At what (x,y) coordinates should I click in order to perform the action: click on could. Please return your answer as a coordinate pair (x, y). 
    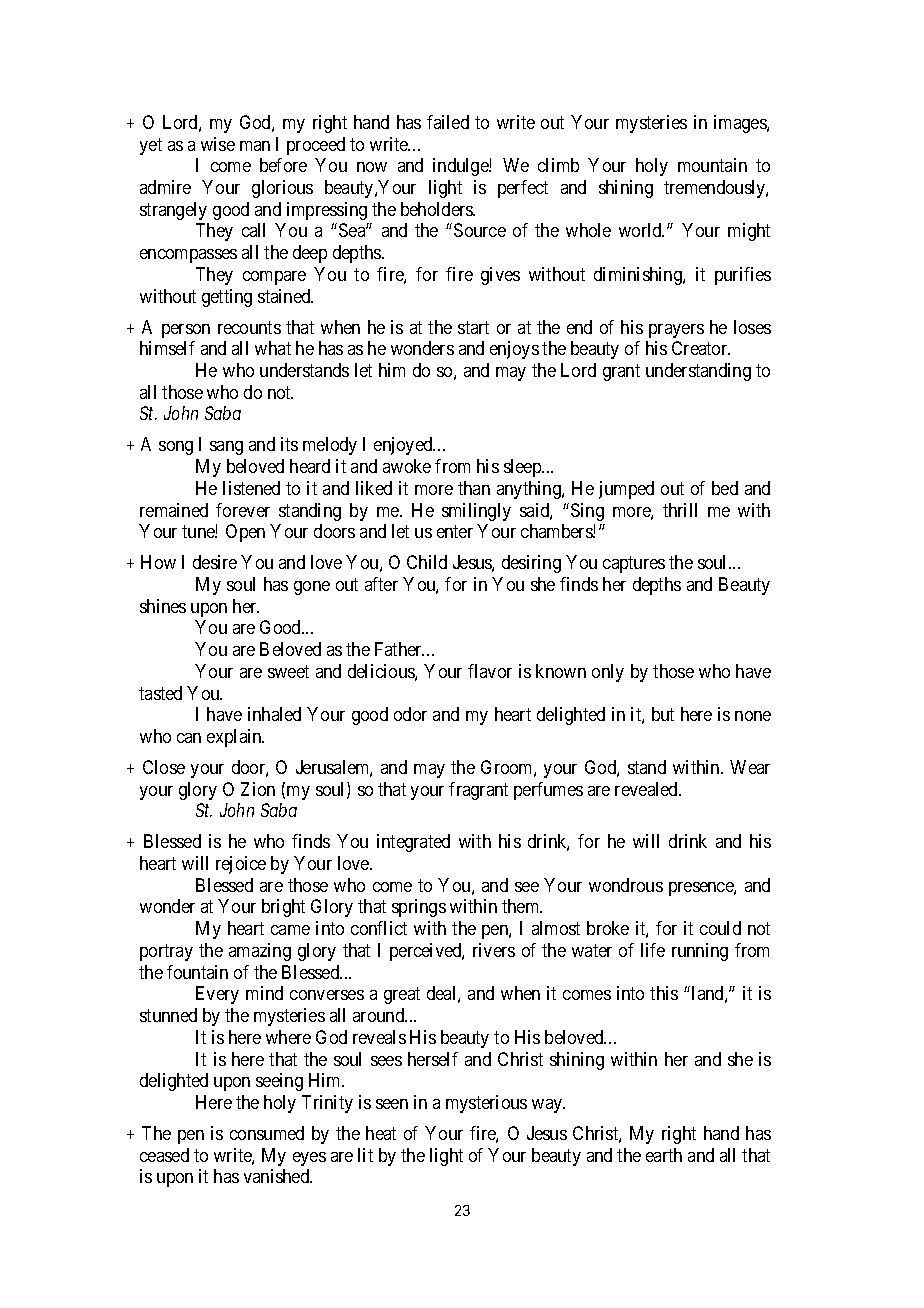
    Looking at the image, I should click on (720, 928).
